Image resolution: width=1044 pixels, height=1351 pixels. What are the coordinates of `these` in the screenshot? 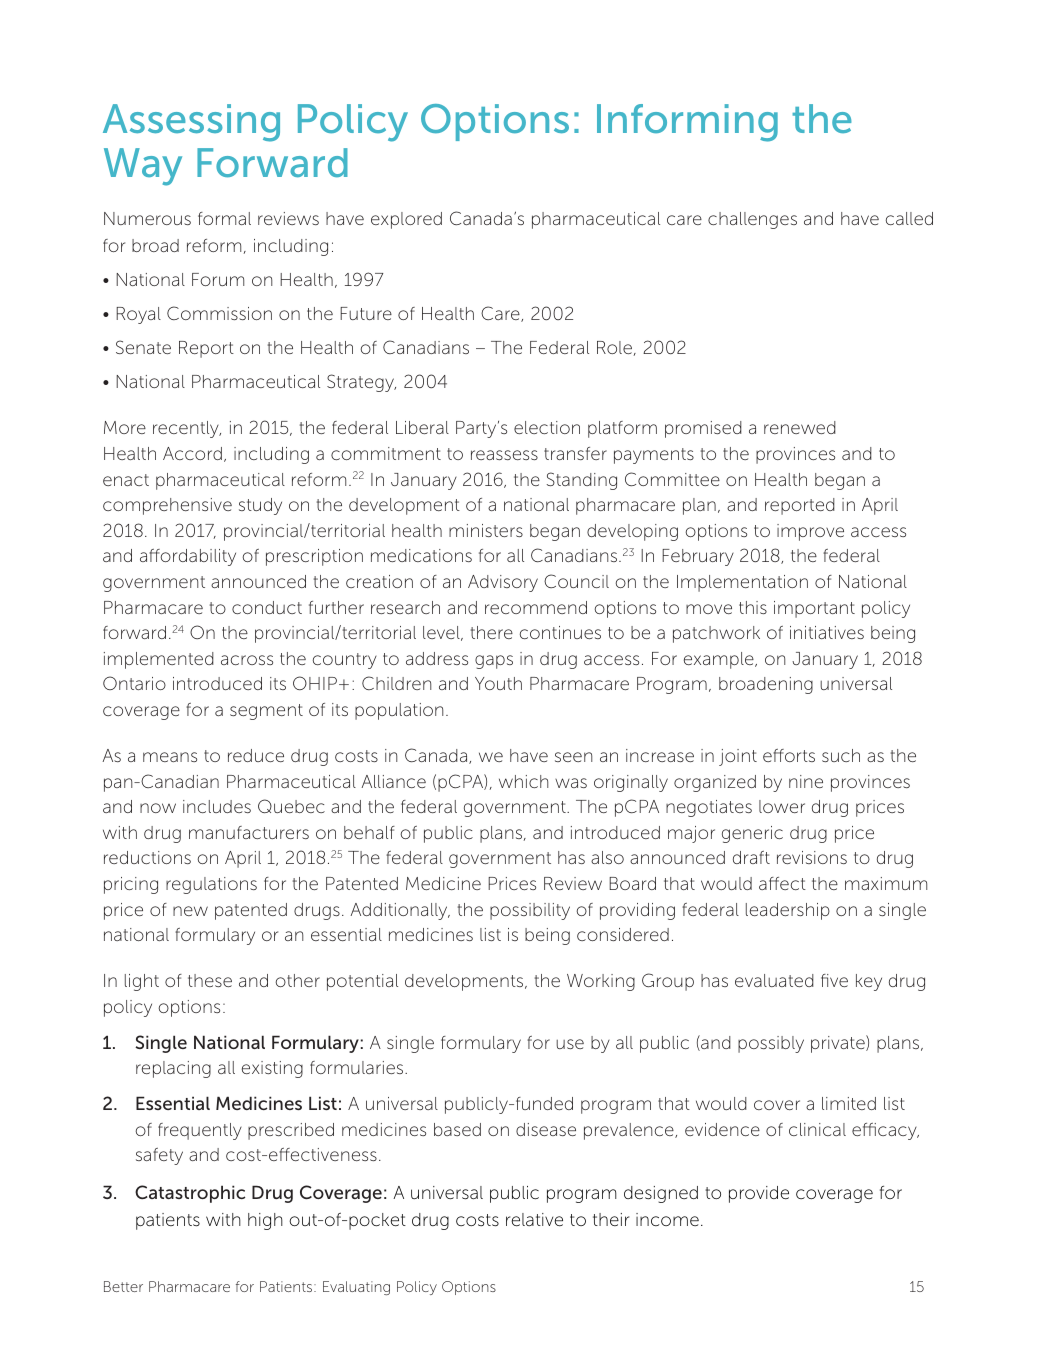 It's located at (210, 980).
